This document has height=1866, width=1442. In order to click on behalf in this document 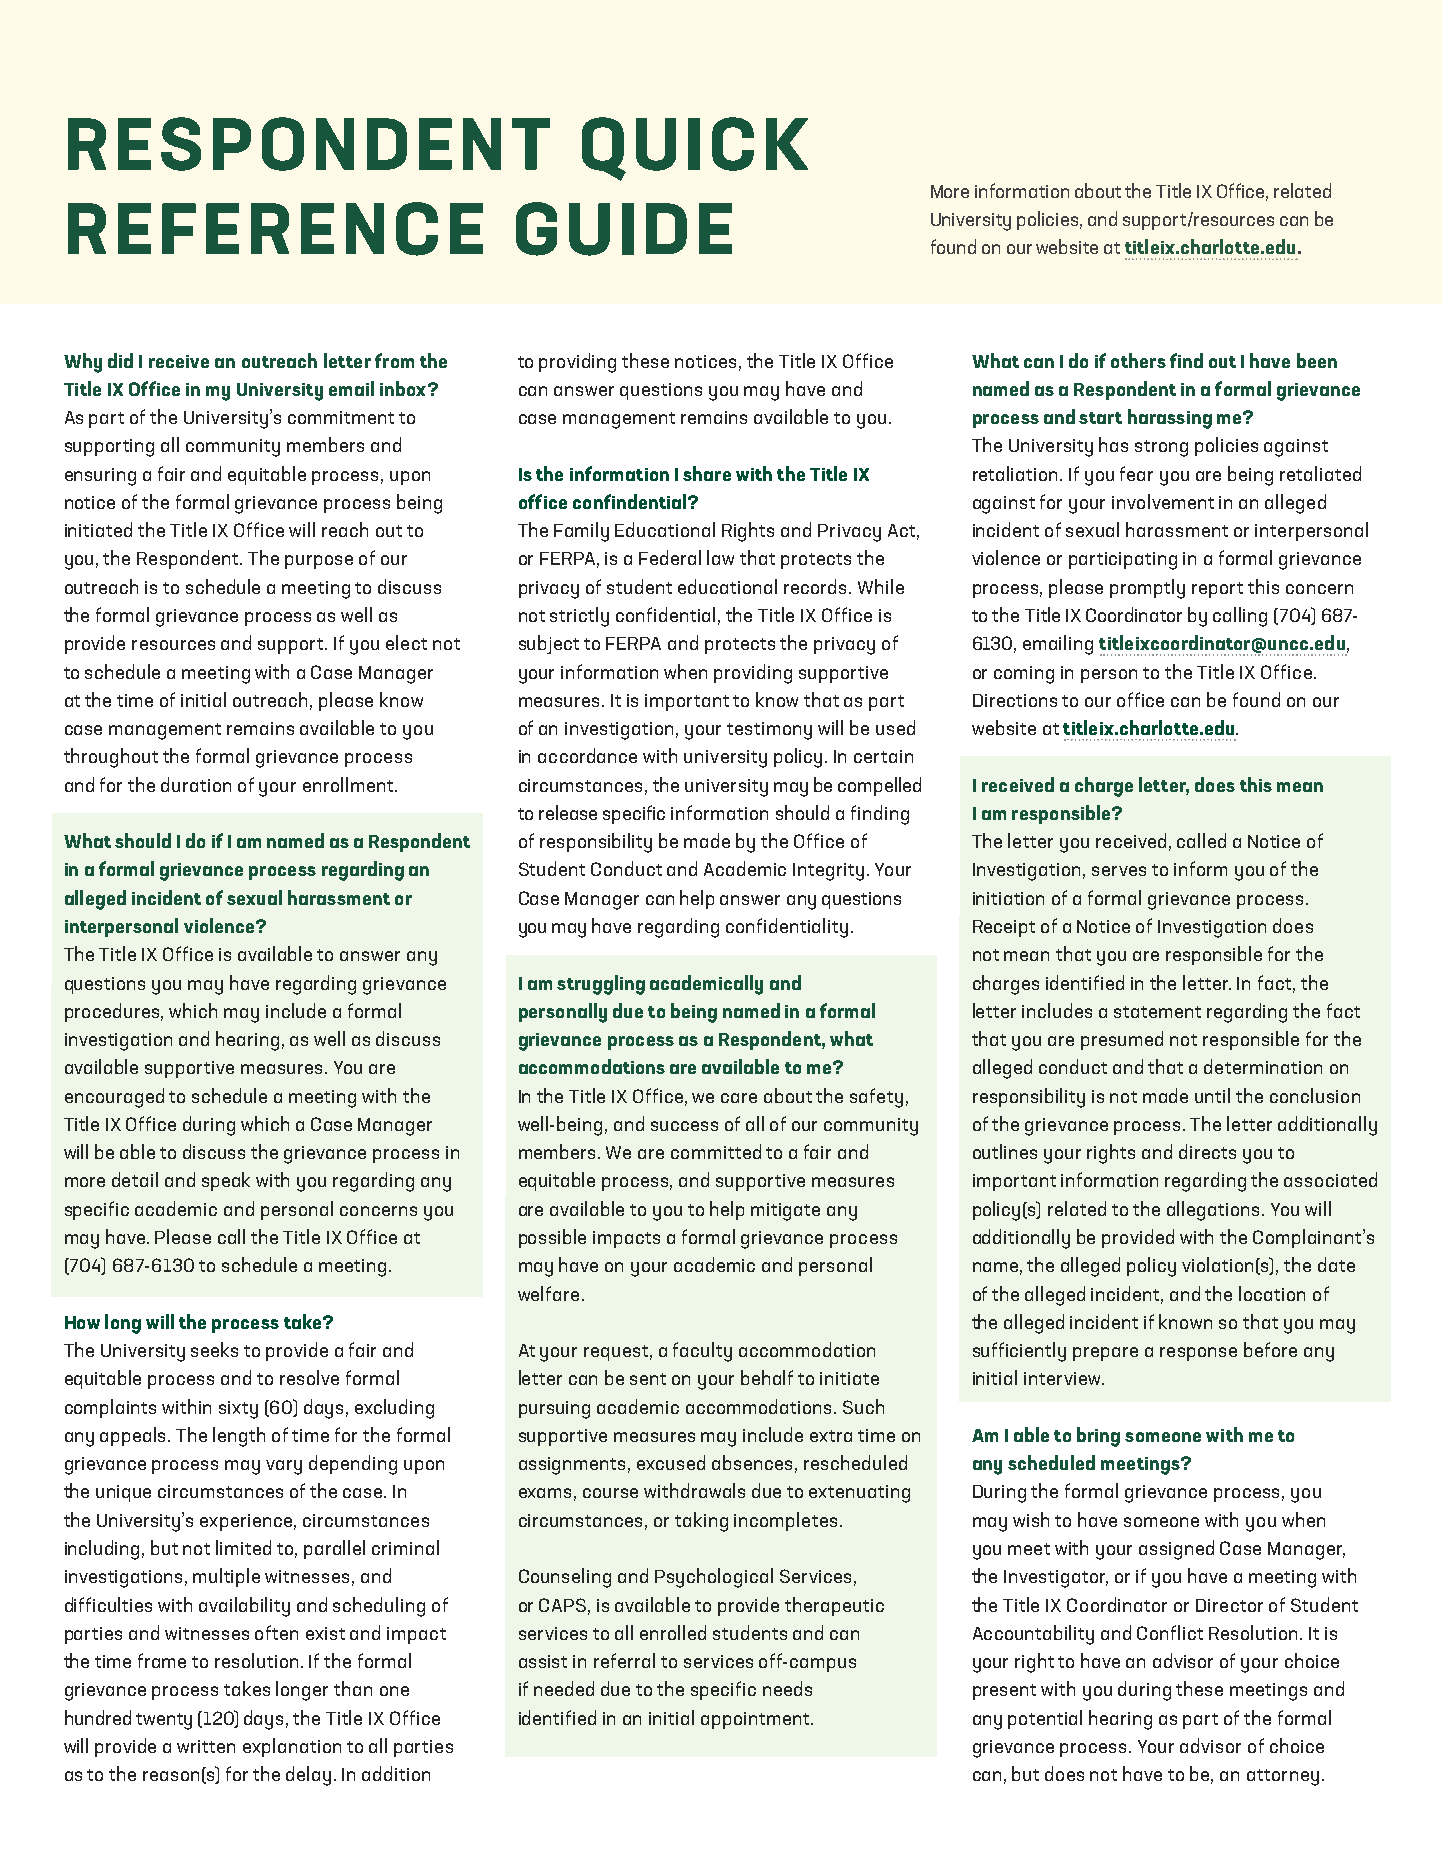, I will do `click(767, 1377)`.
